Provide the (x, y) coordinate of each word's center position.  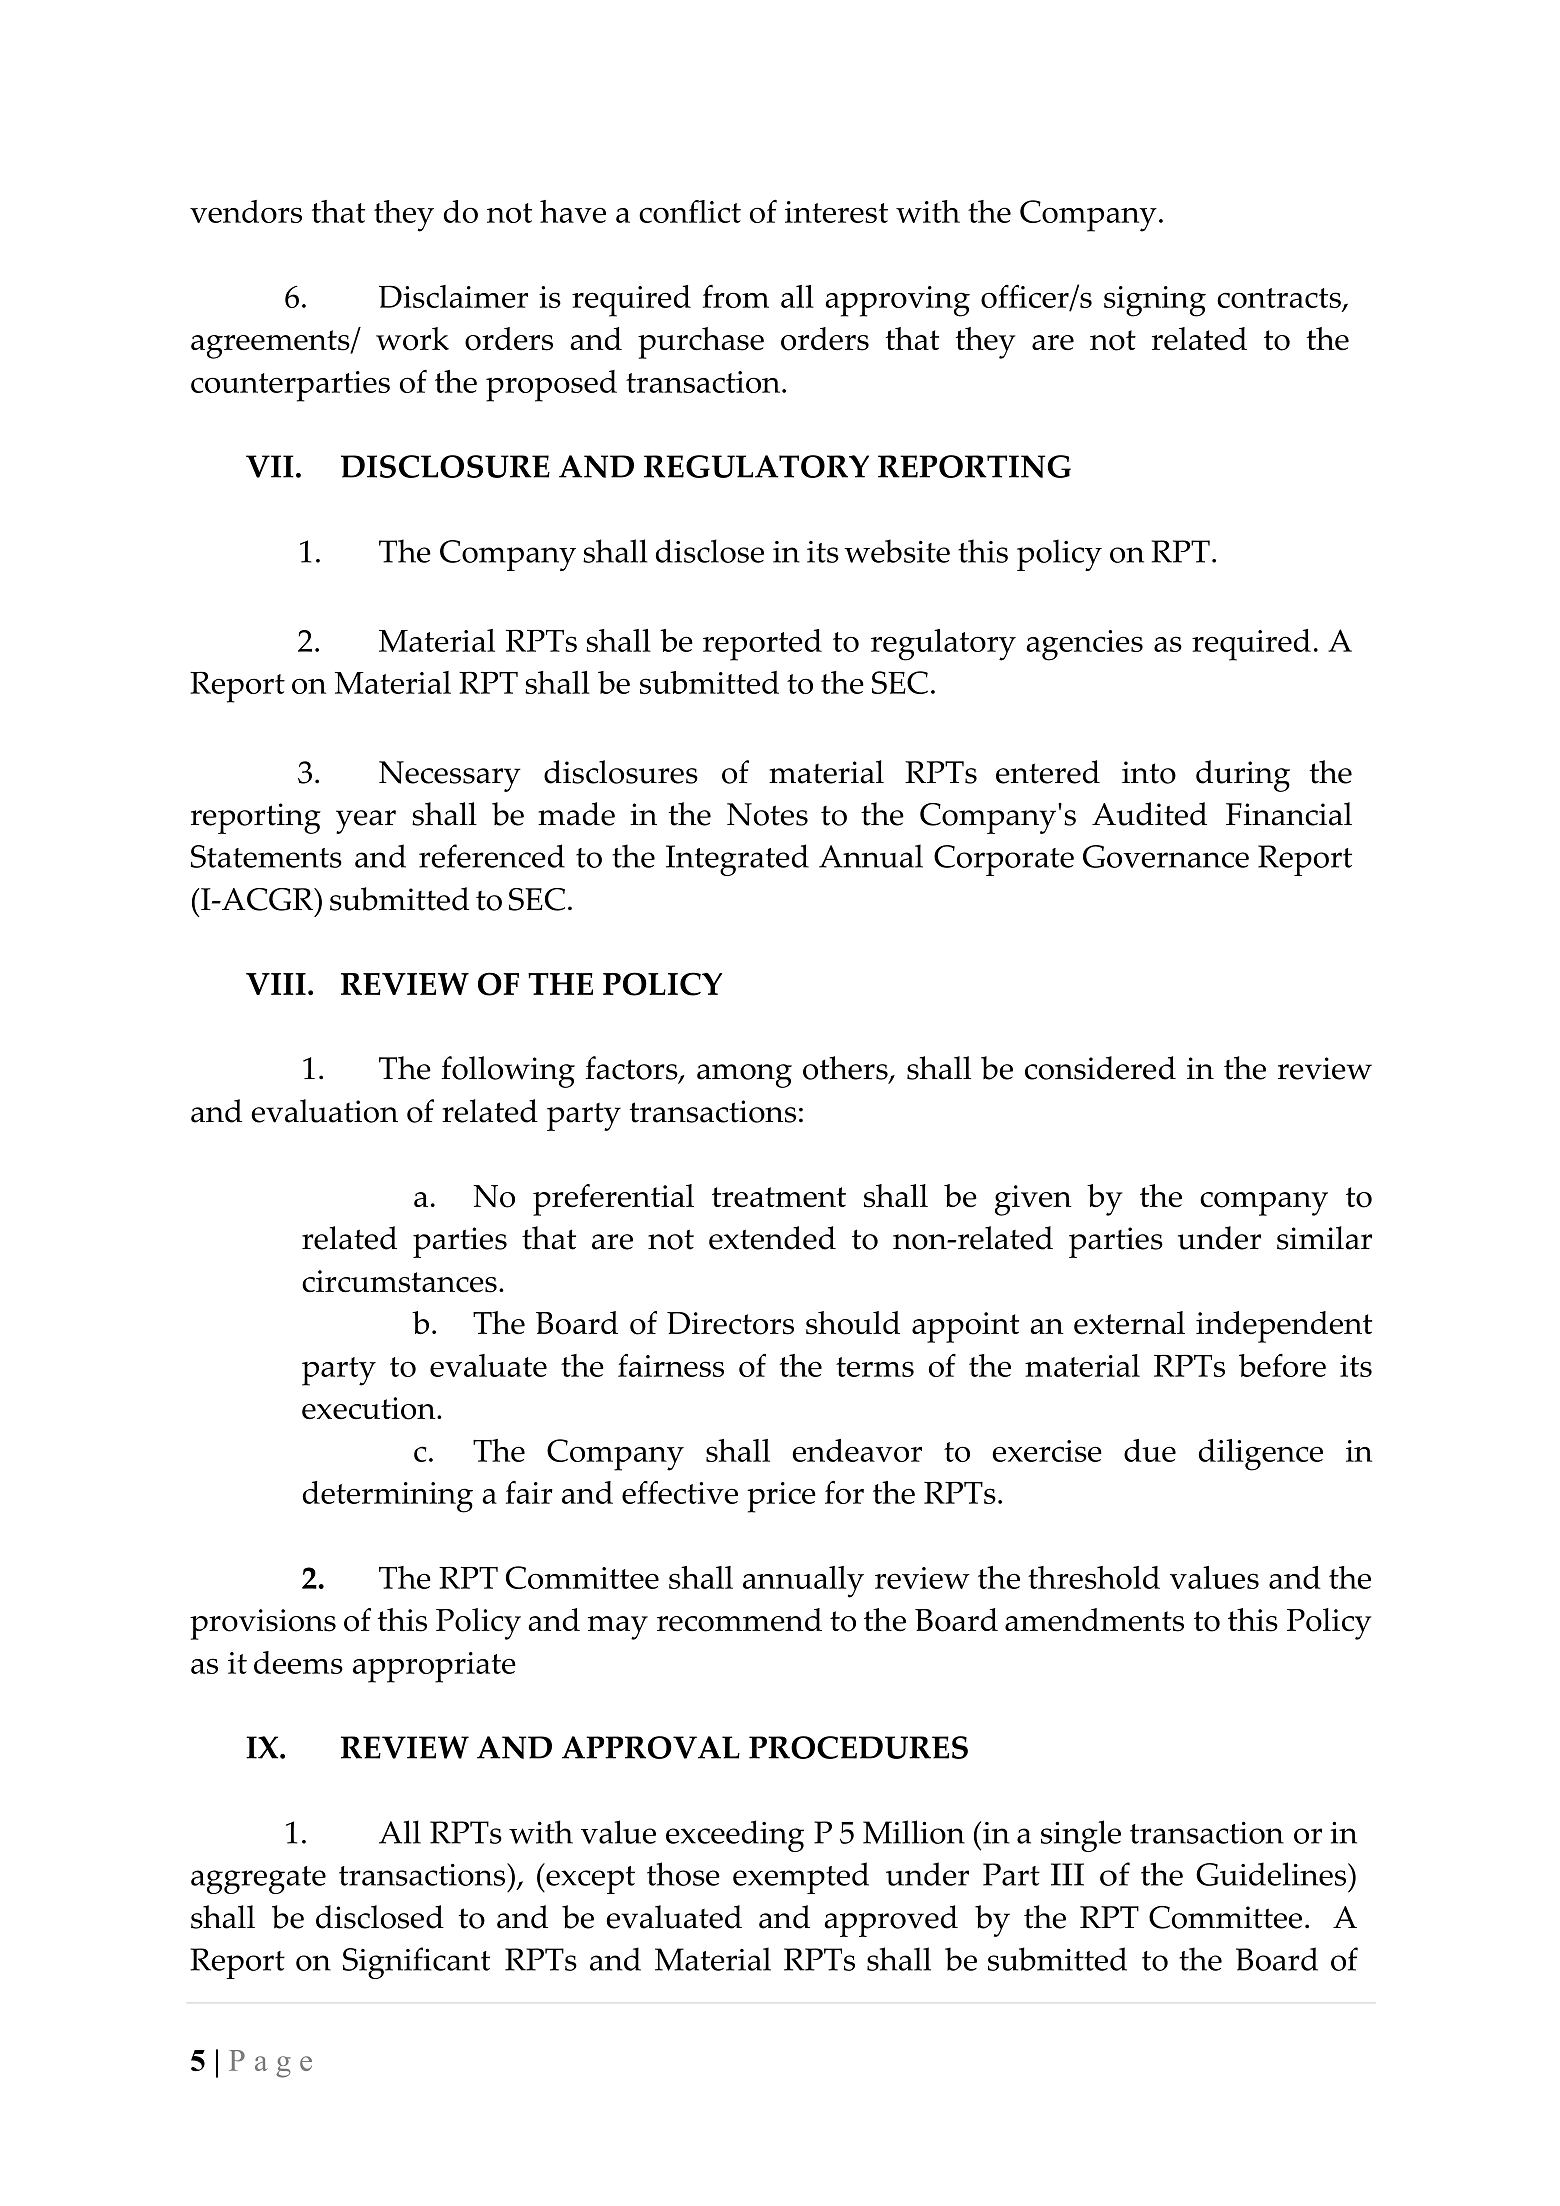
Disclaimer (453, 296)
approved (891, 1921)
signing (1155, 301)
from (736, 296)
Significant (416, 1963)
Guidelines (1272, 1874)
